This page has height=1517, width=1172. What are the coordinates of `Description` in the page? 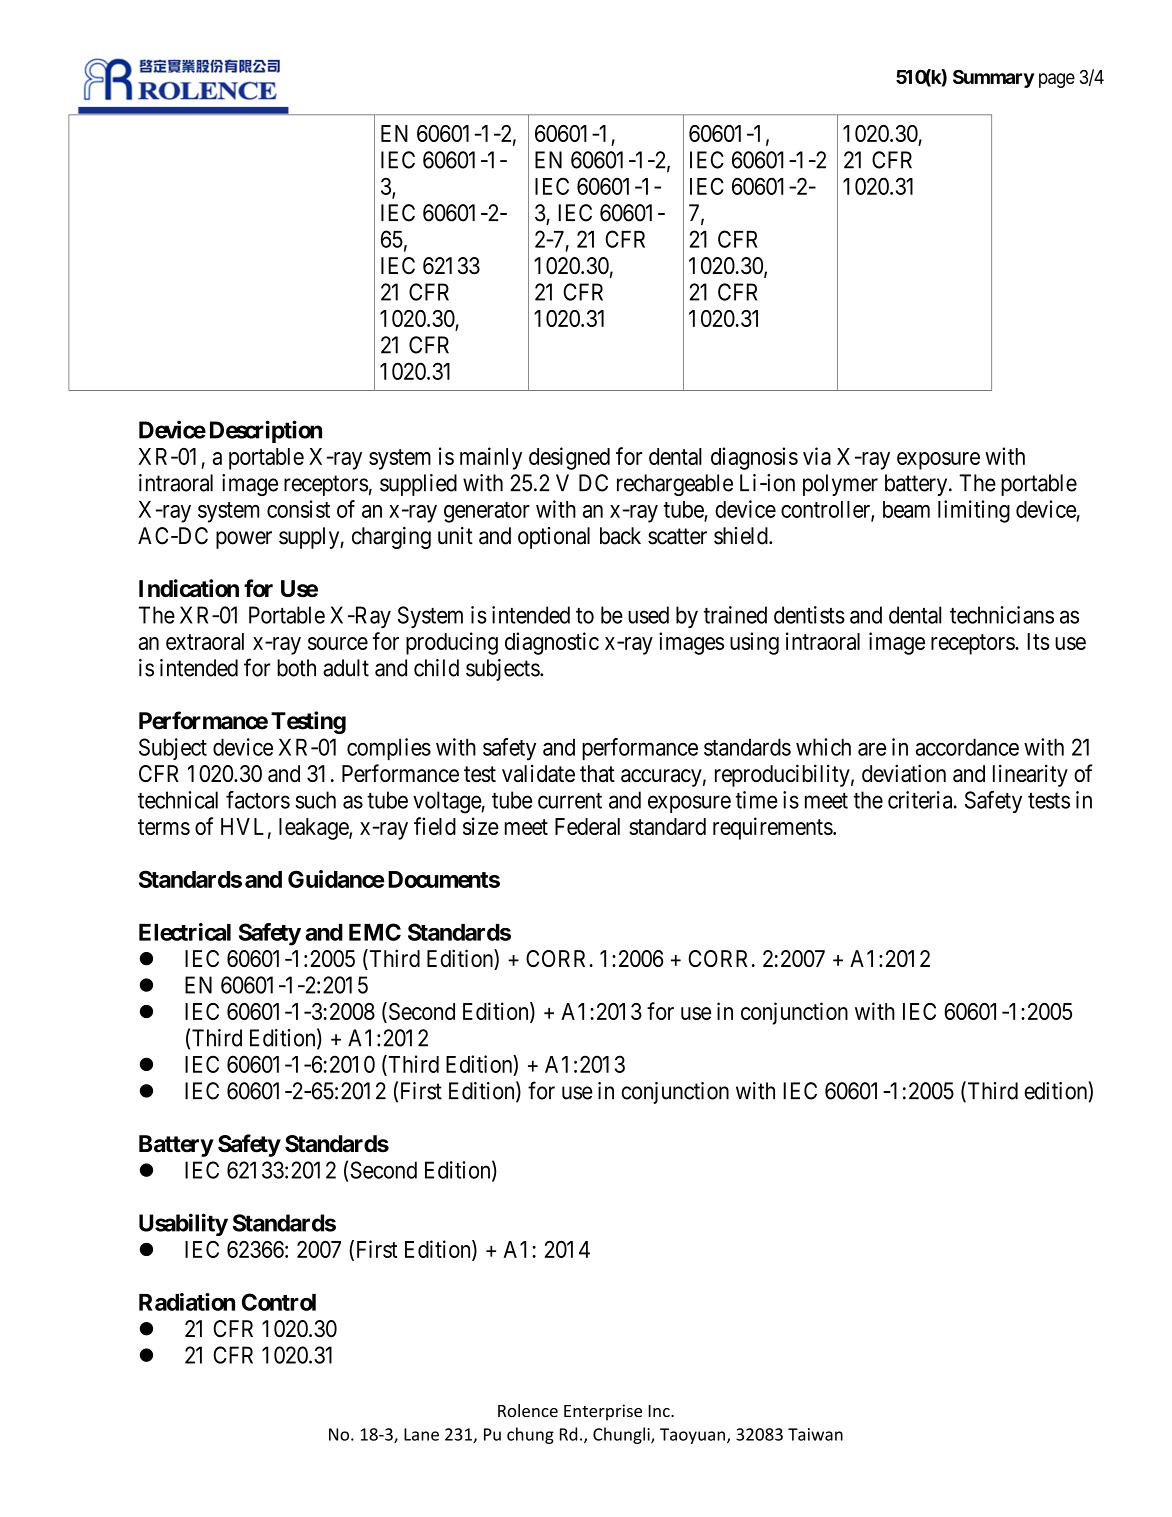 It's located at (266, 431).
